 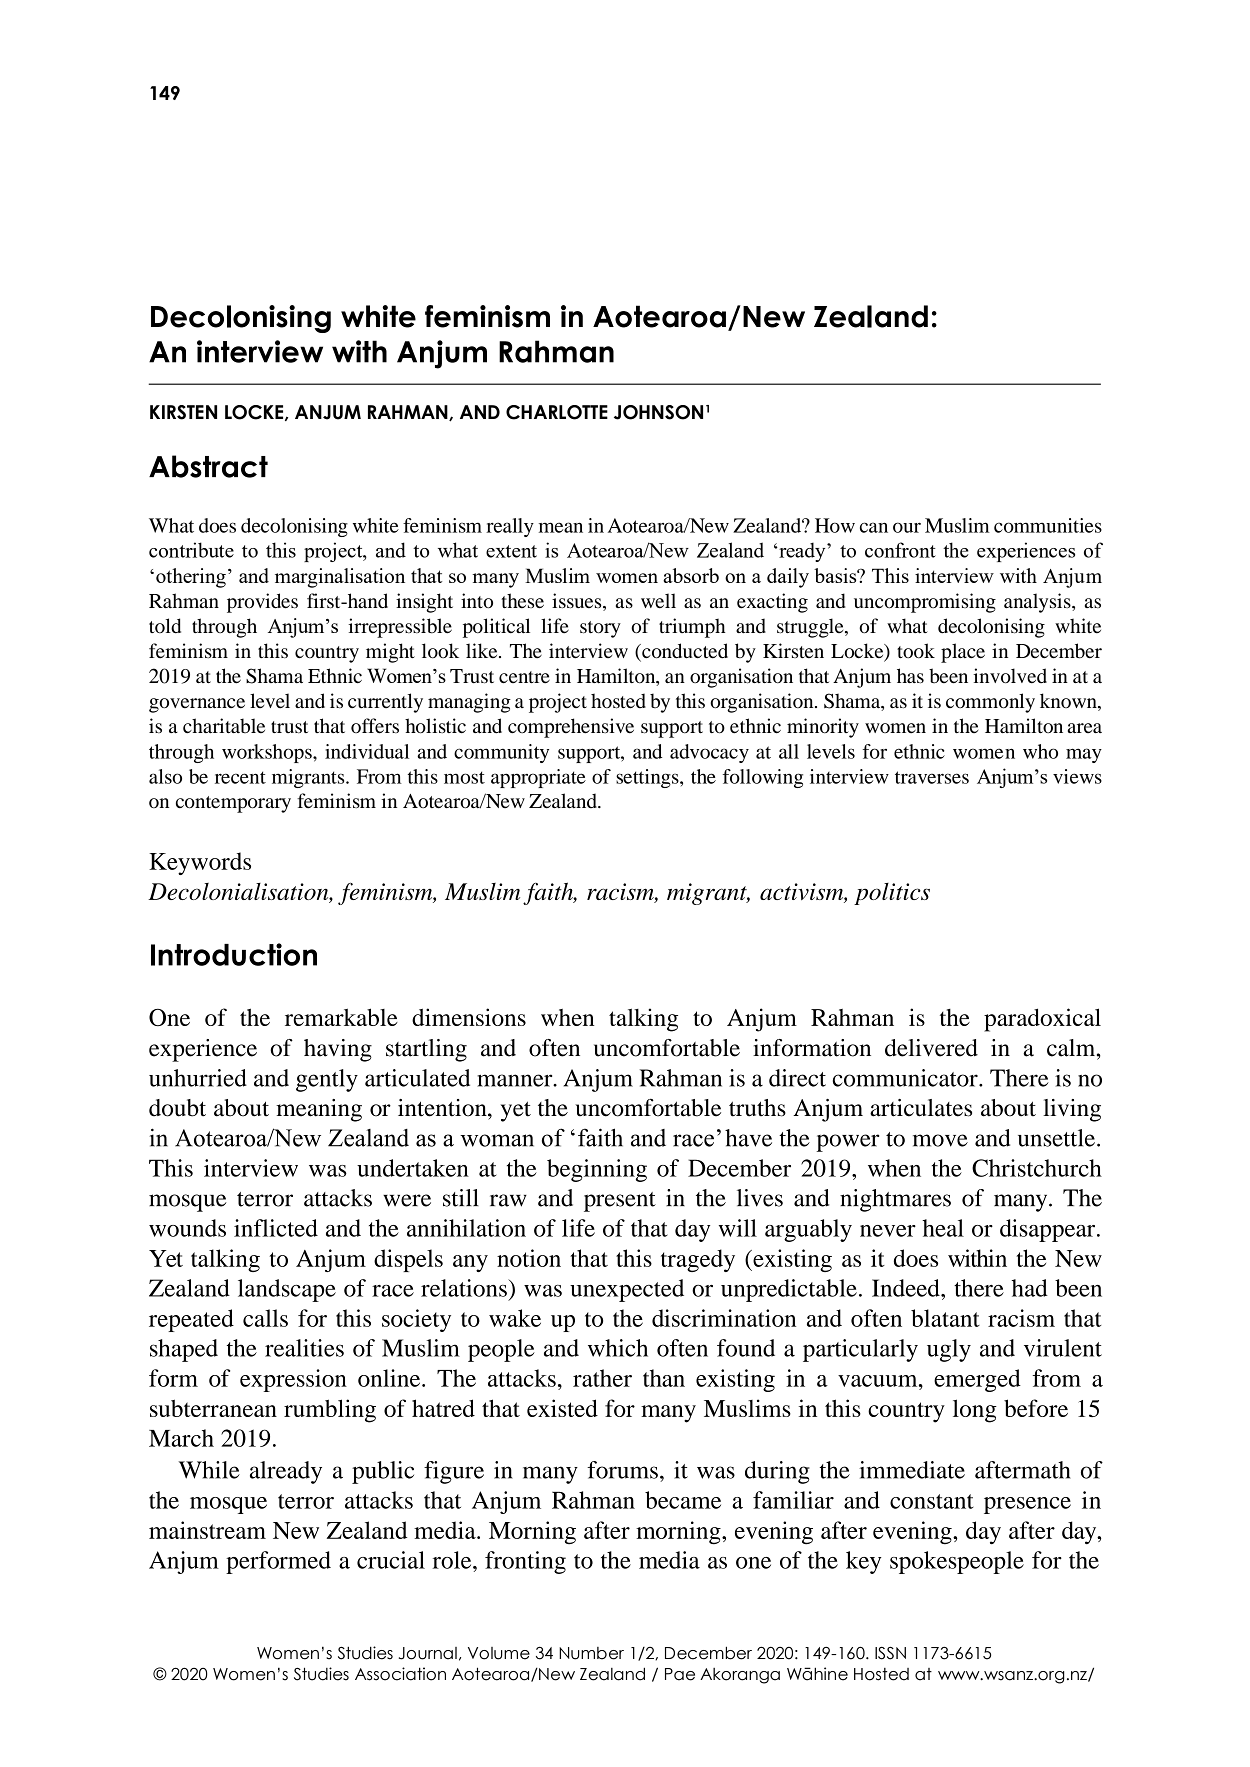 What do you see at coordinates (208, 466) in the image?
I see `Abstract` at bounding box center [208, 466].
